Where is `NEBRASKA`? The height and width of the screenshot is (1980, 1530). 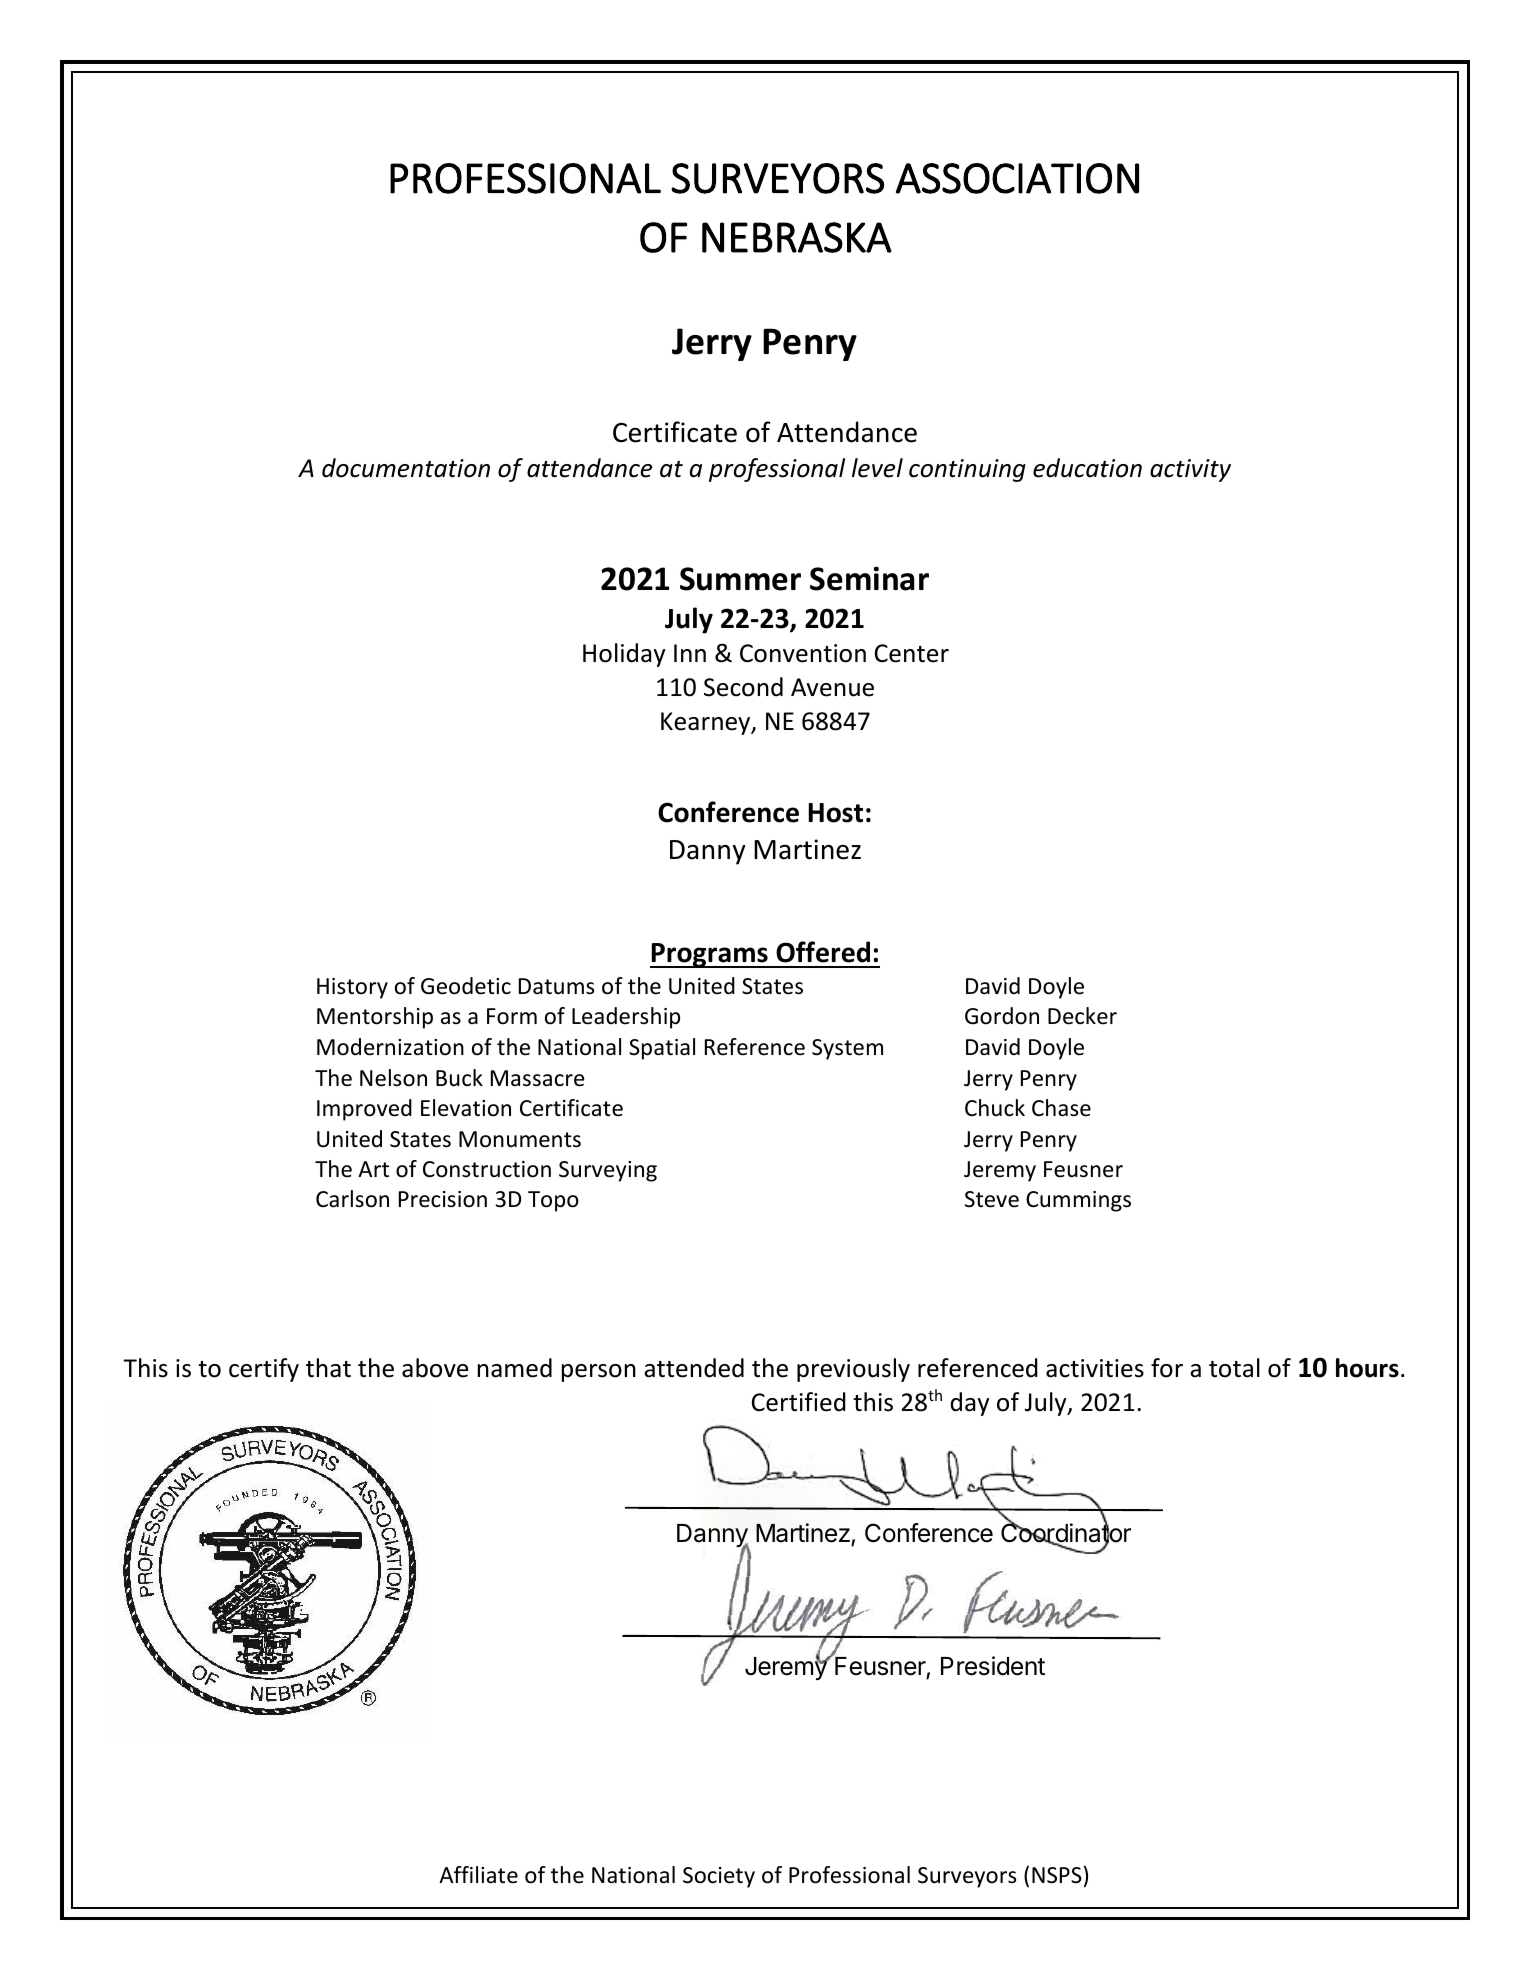
NEBRASKA is located at coordinates (797, 237).
